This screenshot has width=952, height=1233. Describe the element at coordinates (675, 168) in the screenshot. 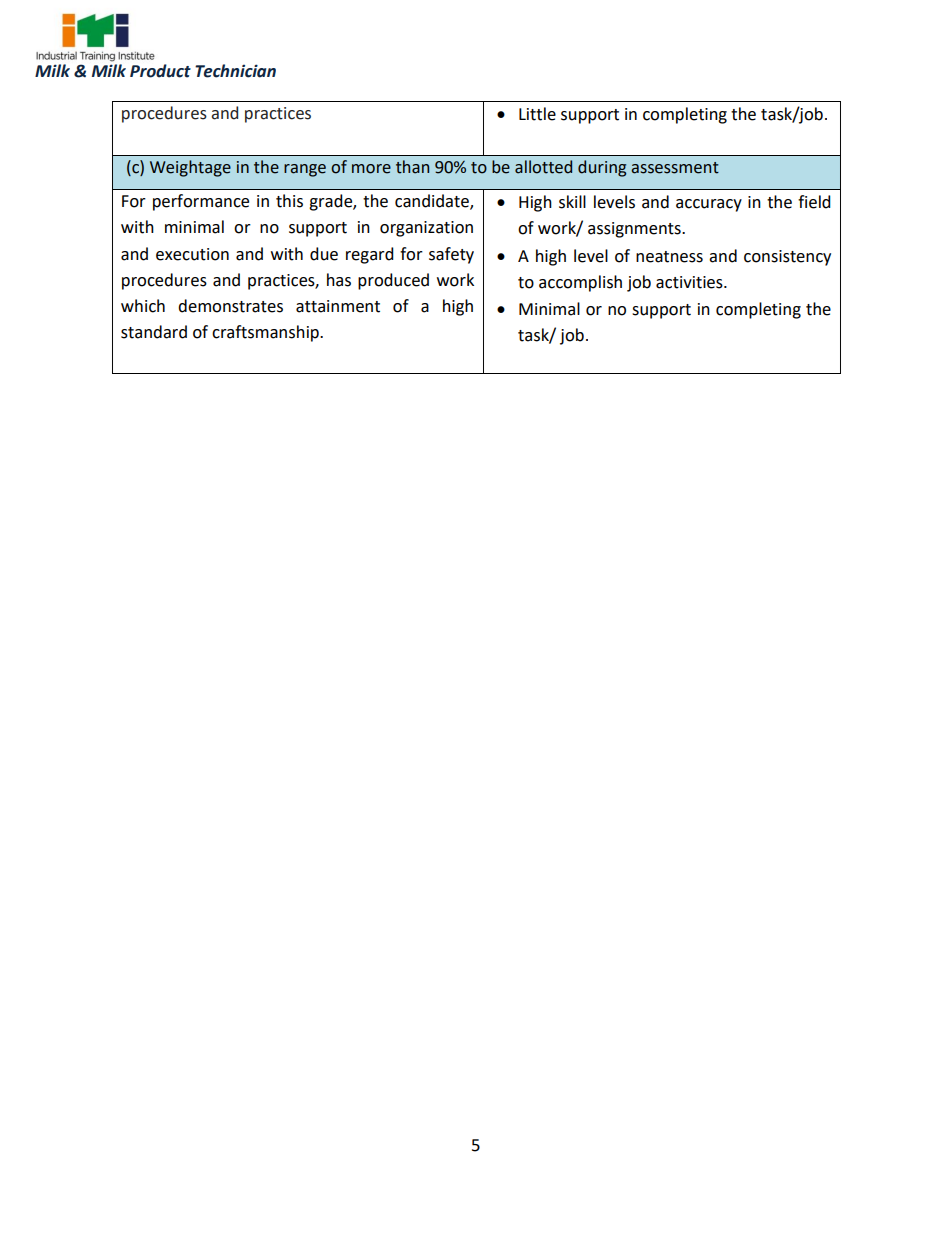

I see `assessment` at that location.
